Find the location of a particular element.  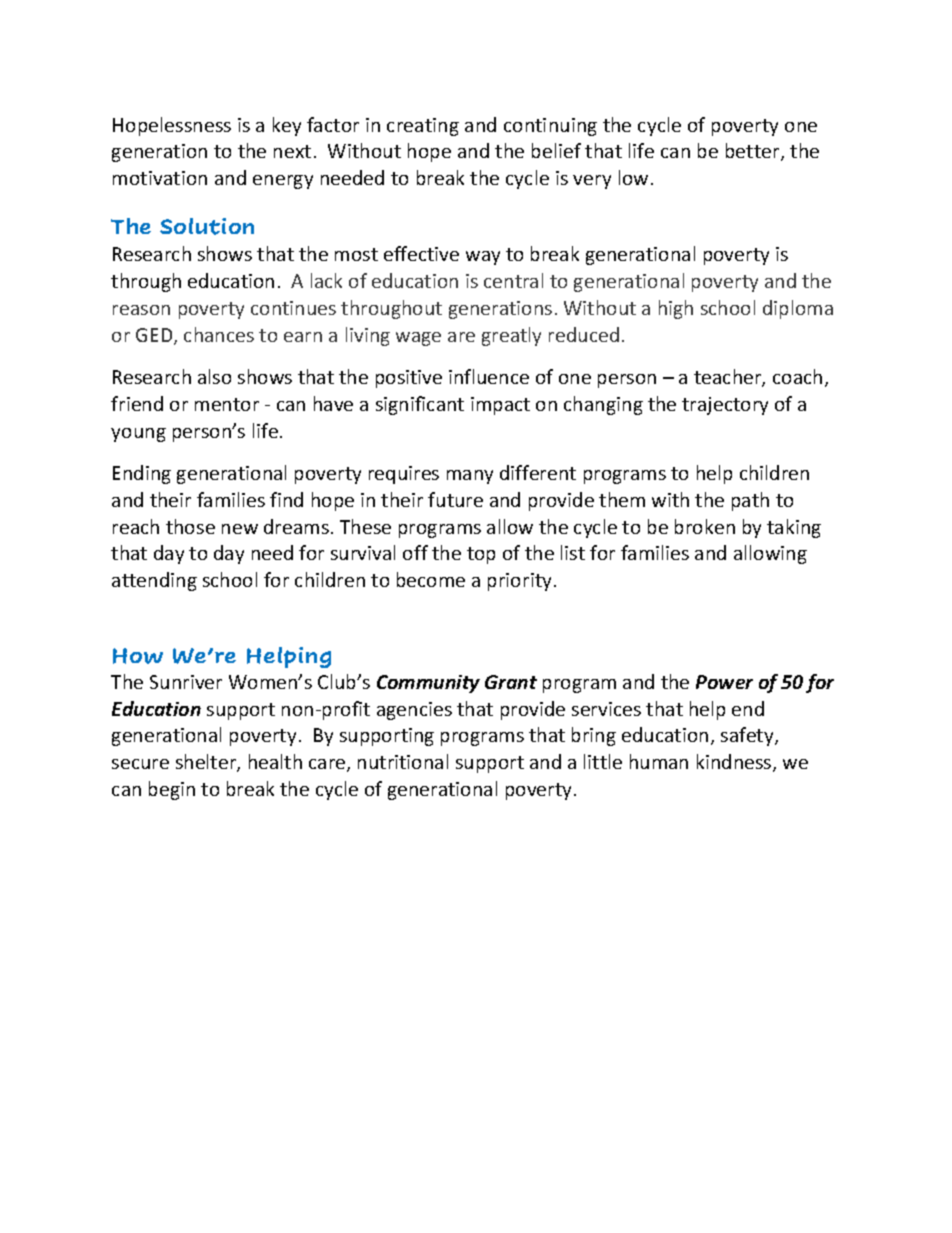

coach is located at coordinates (797, 376).
